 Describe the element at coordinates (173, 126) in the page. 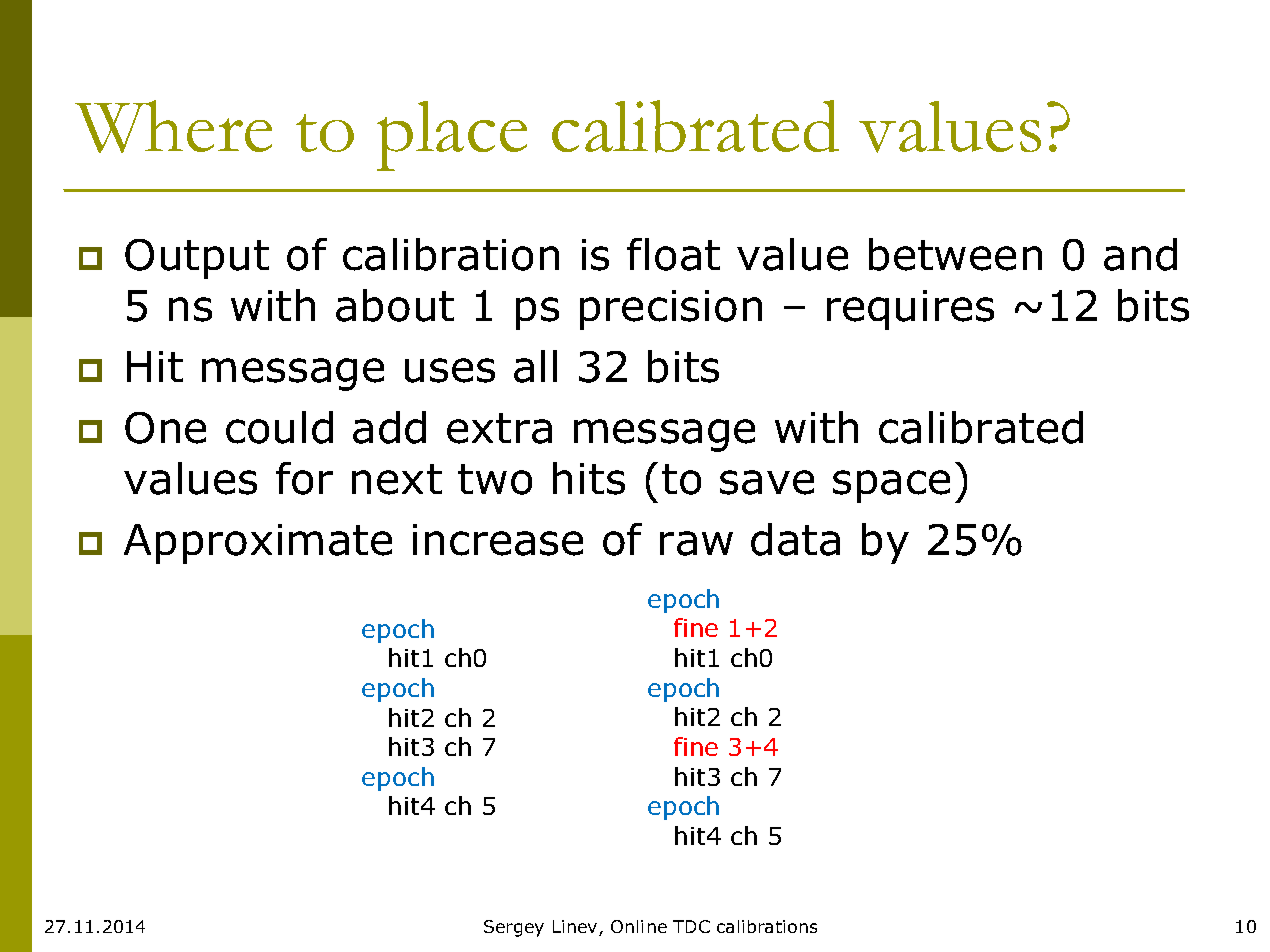

I see `Where` at that location.
